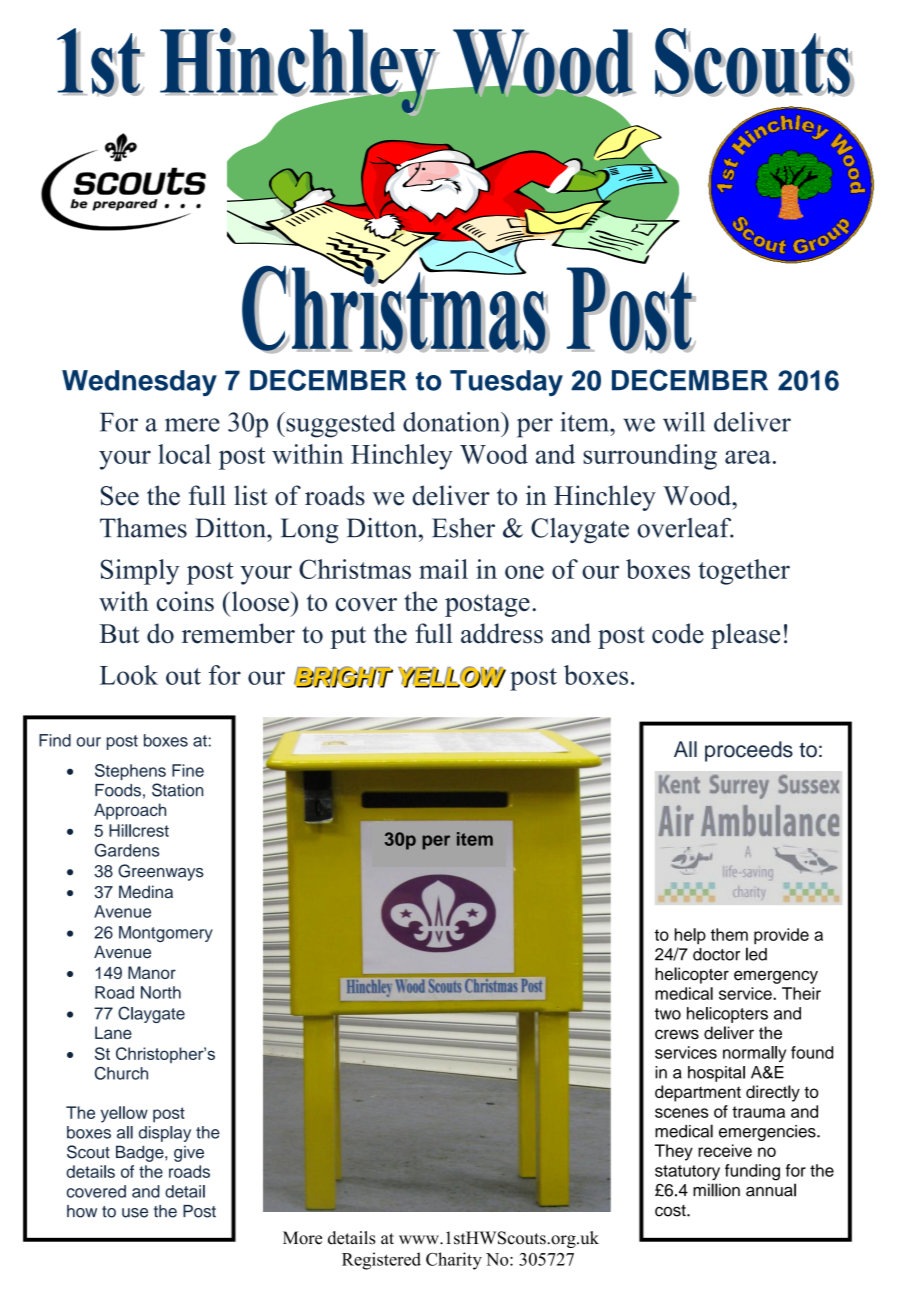 This screenshot has height=1308, width=924. What do you see at coordinates (502, 633) in the screenshot?
I see `address` at bounding box center [502, 633].
